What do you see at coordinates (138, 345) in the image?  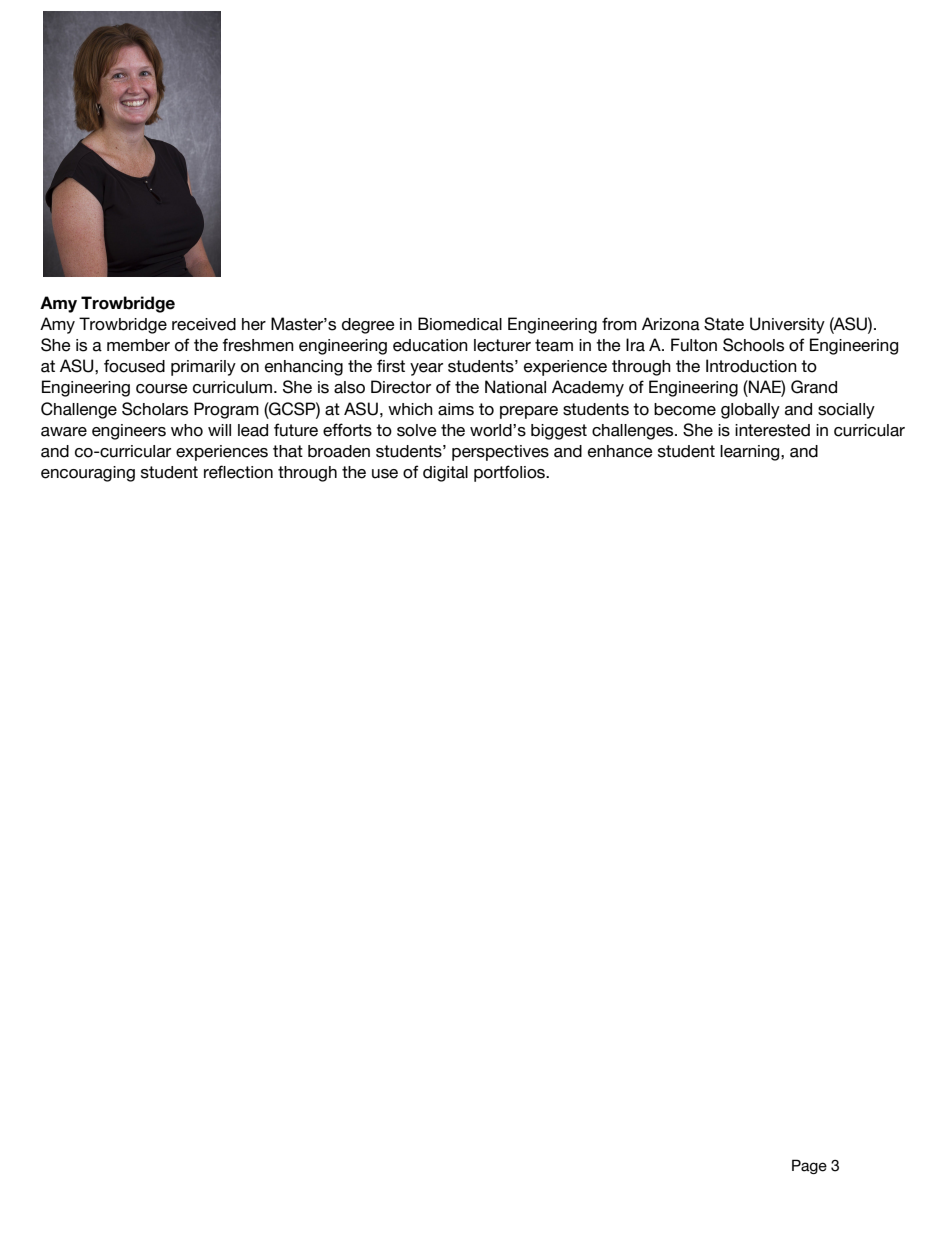 I see `member` at bounding box center [138, 345].
